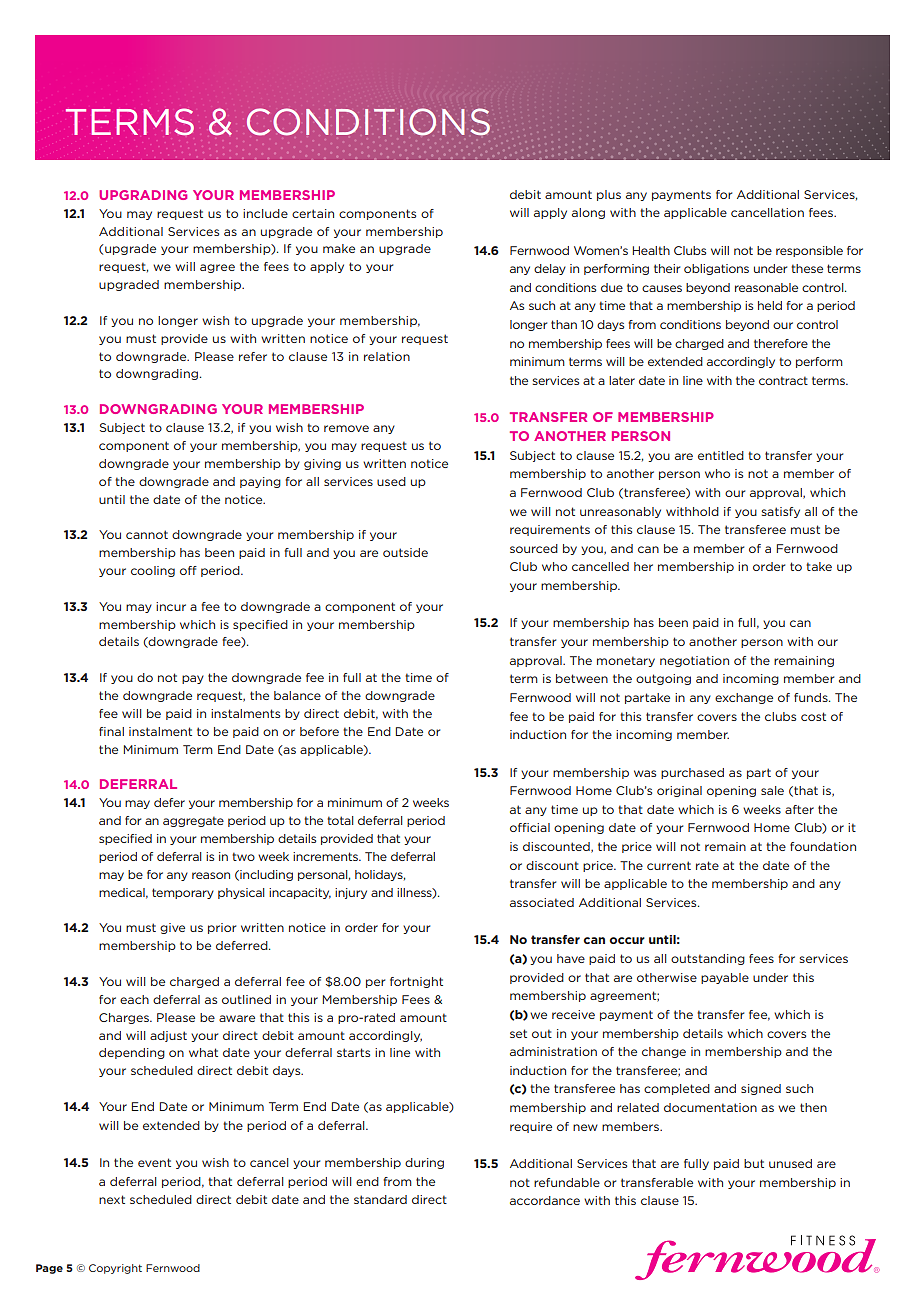 The width and height of the document is (924, 1308). Describe the element at coordinates (405, 552) in the document. I see `outside` at that location.
